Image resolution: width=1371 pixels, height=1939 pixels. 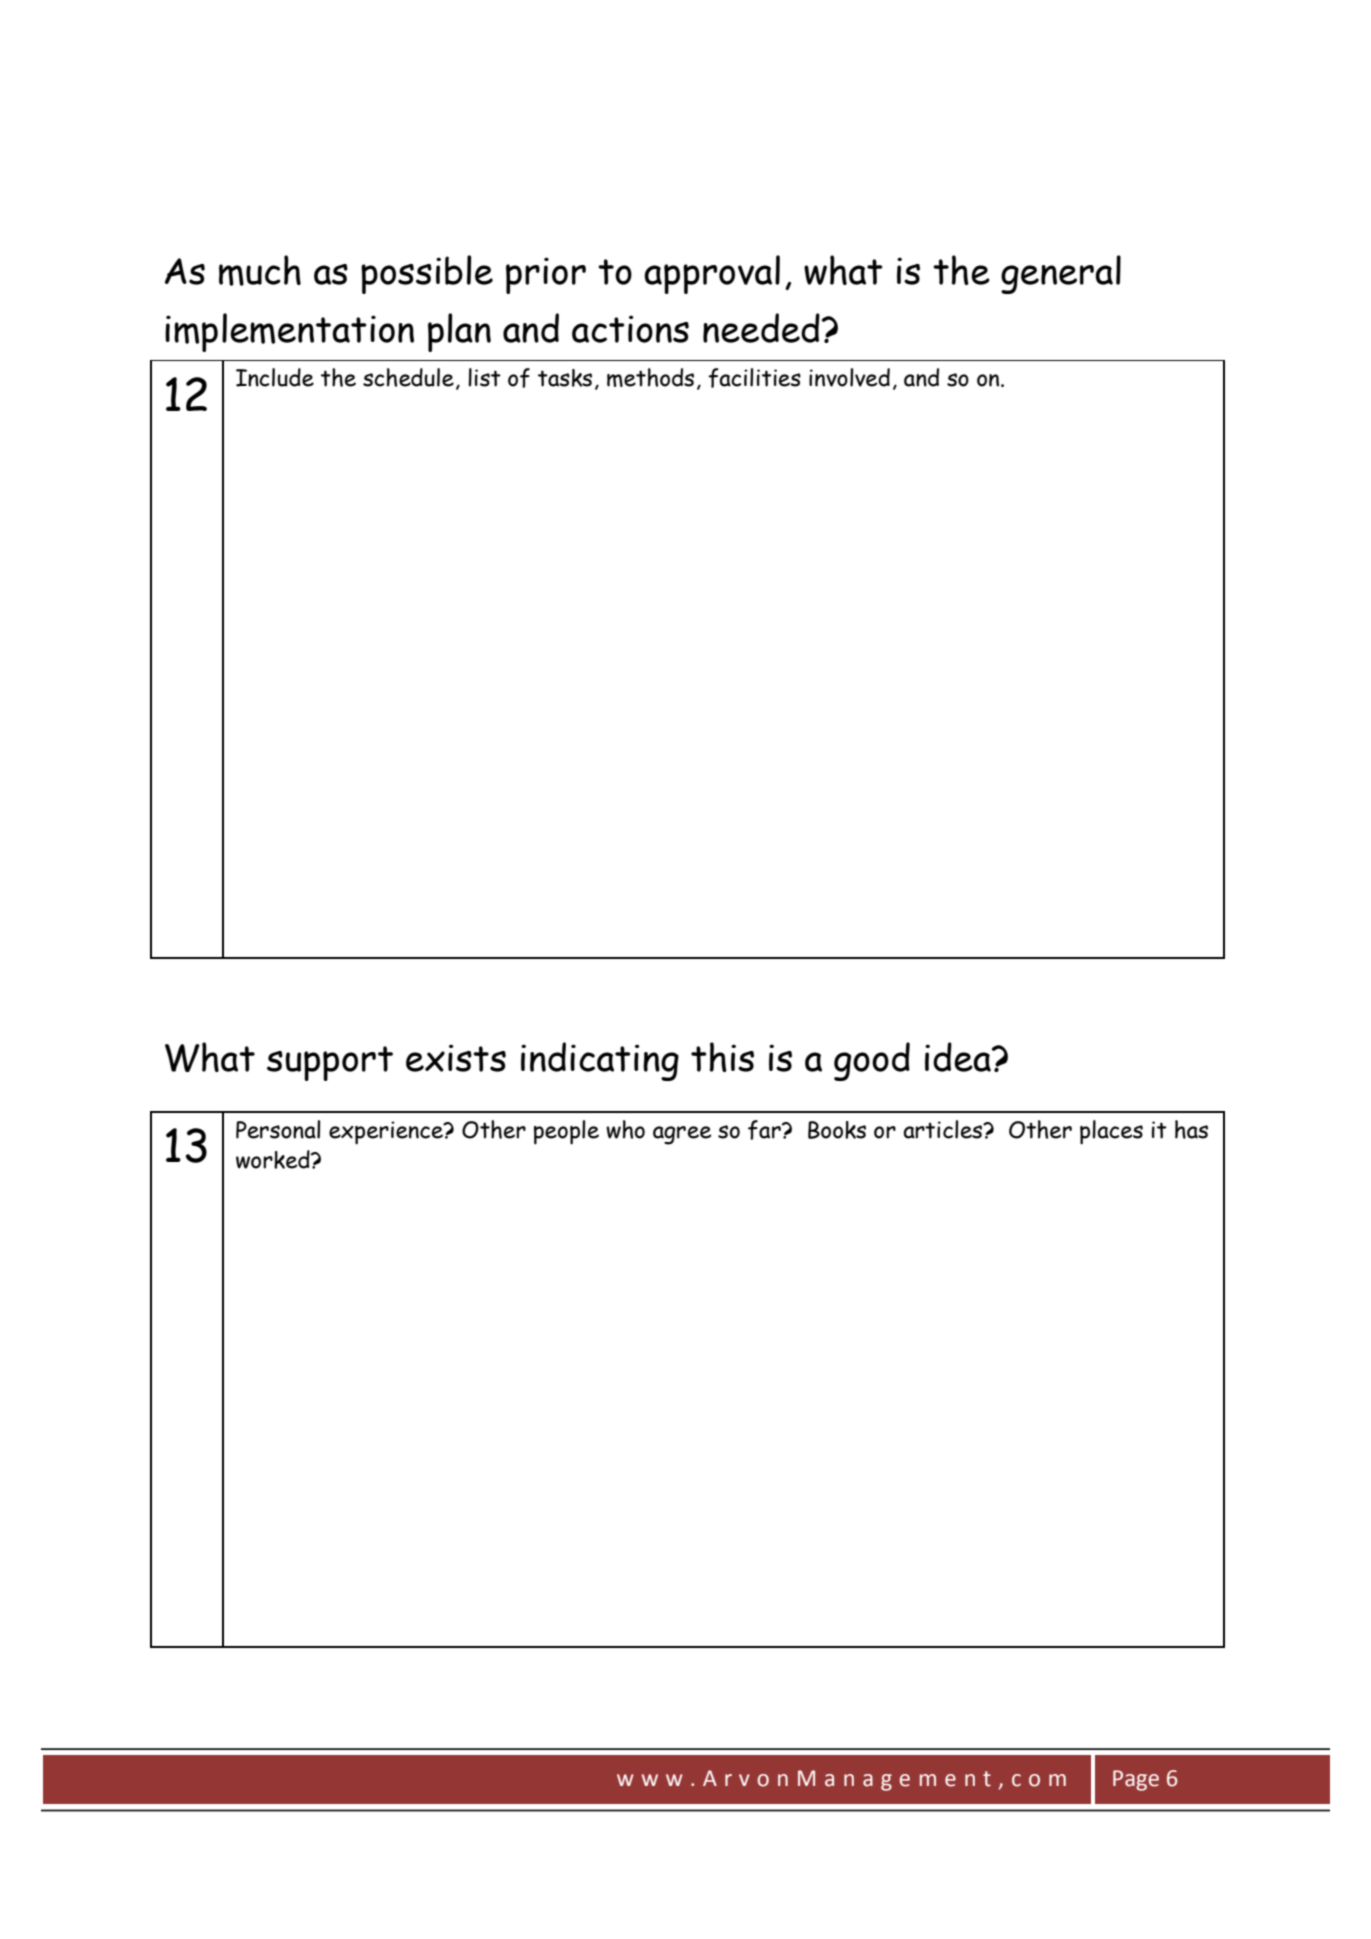 What do you see at coordinates (959, 1057) in the screenshot?
I see `idea` at bounding box center [959, 1057].
